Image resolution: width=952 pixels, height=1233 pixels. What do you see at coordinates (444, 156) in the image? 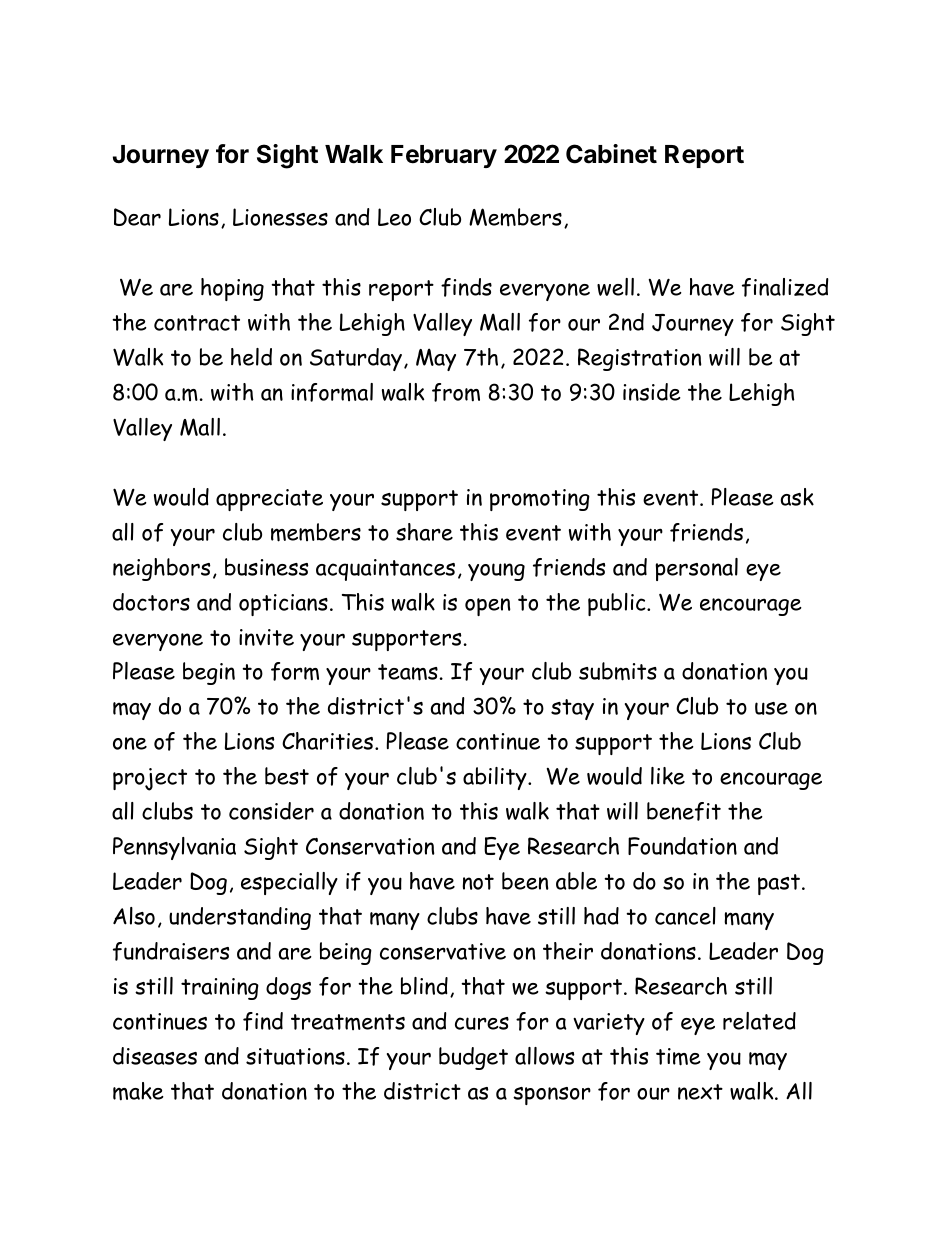
I see `February` at bounding box center [444, 156].
